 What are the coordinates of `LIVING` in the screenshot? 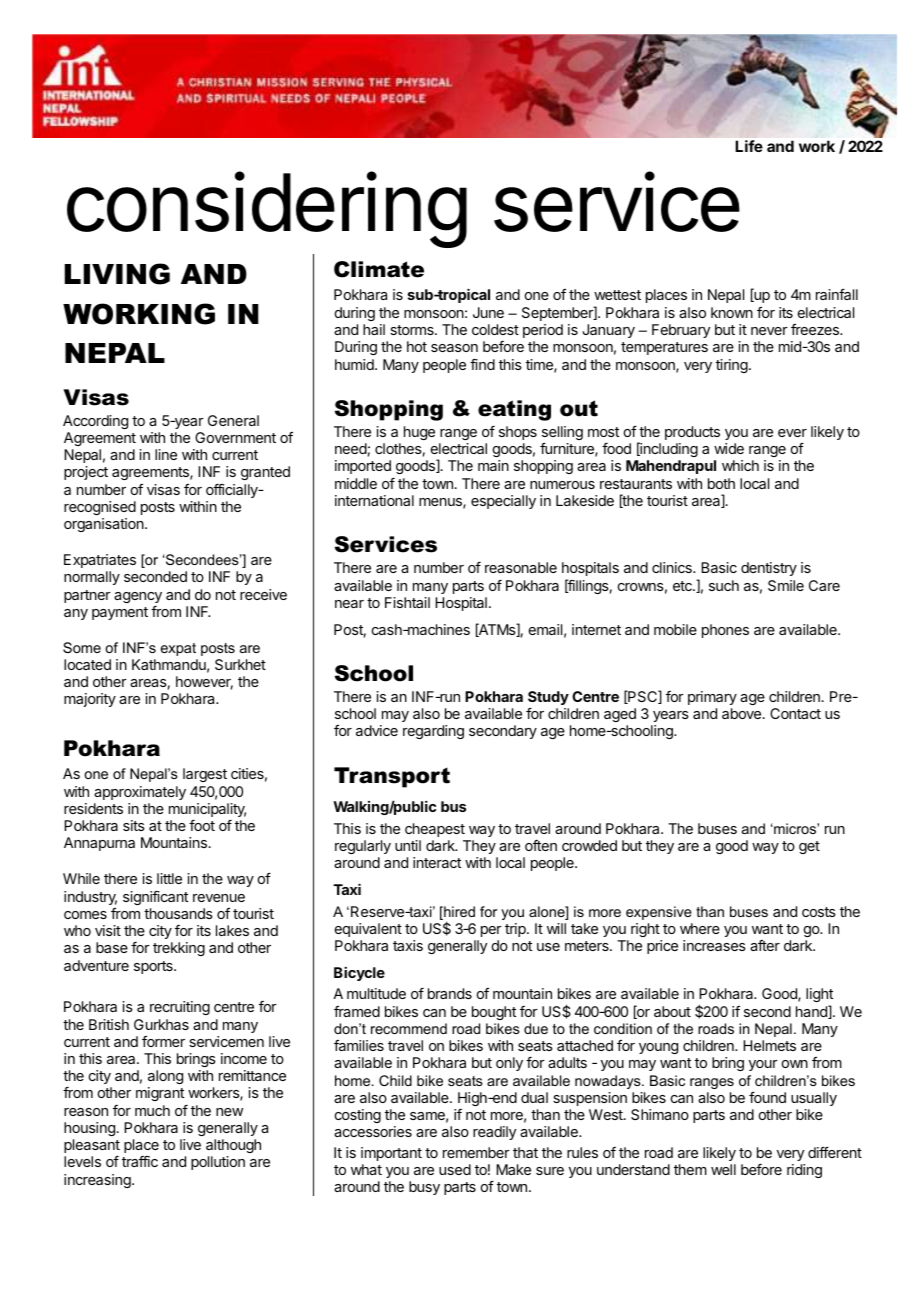 It's located at (117, 274).
